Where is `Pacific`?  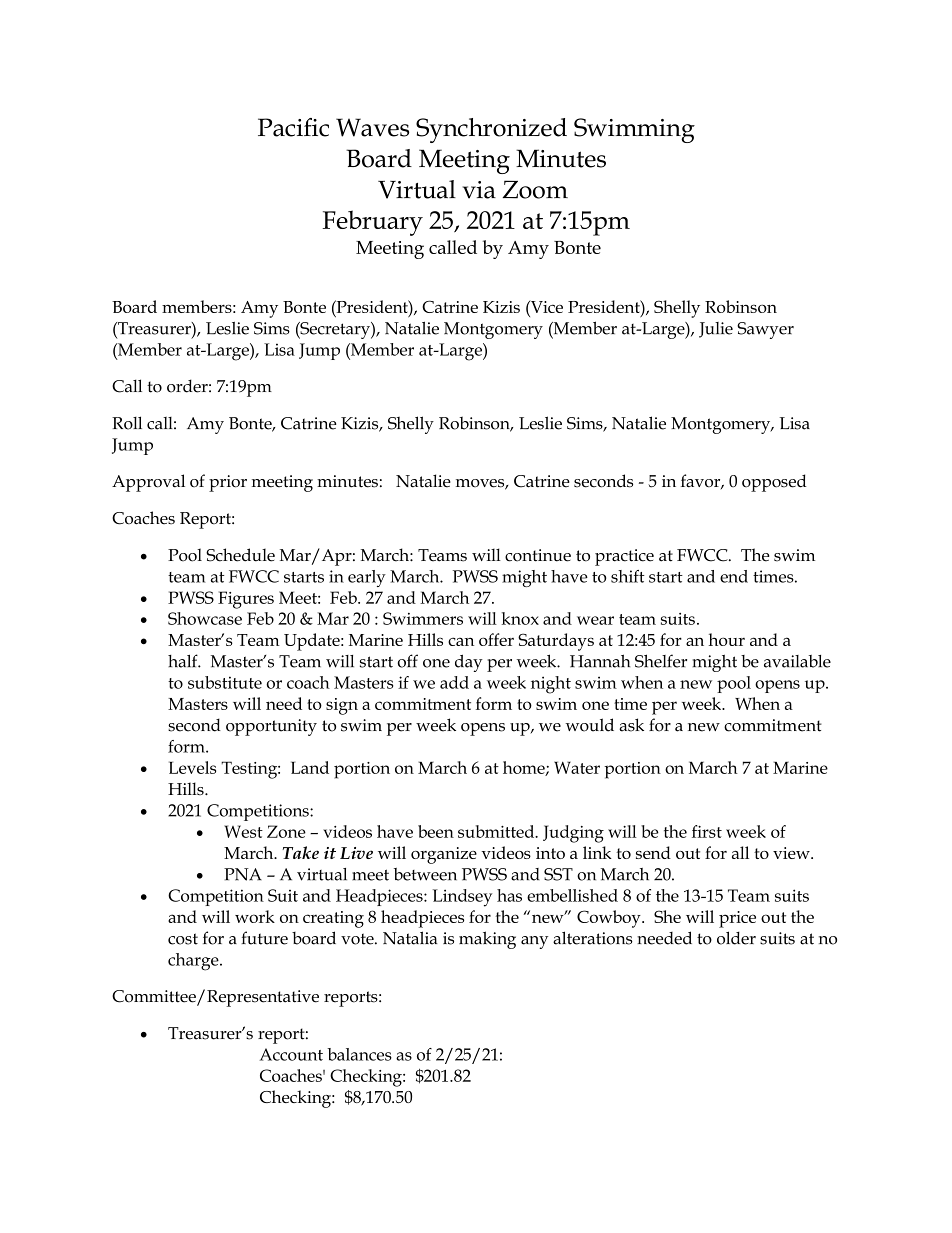
Pacific is located at coordinates (293, 127).
